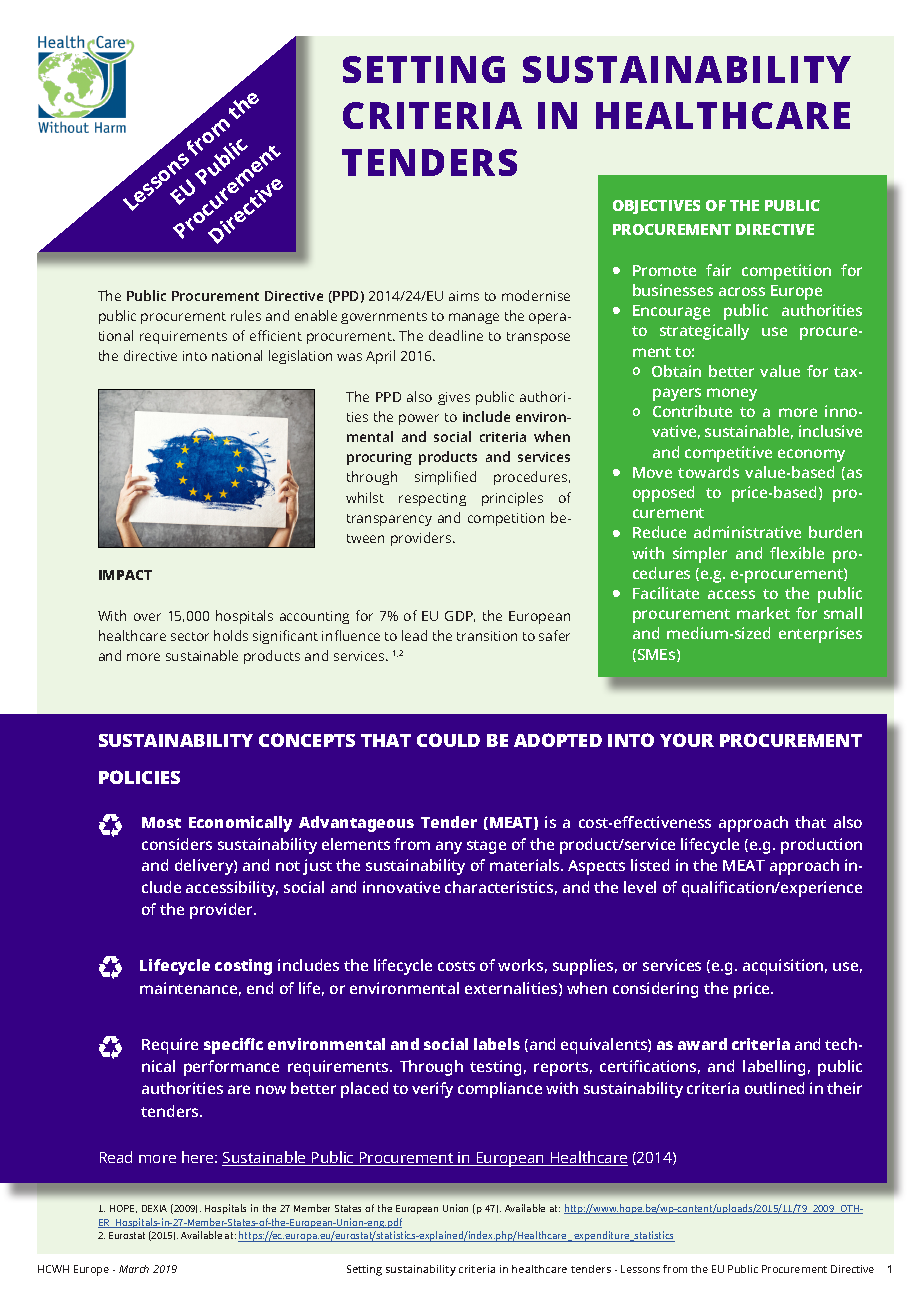  Describe the element at coordinates (464, 296) in the document. I see `aims` at that location.
